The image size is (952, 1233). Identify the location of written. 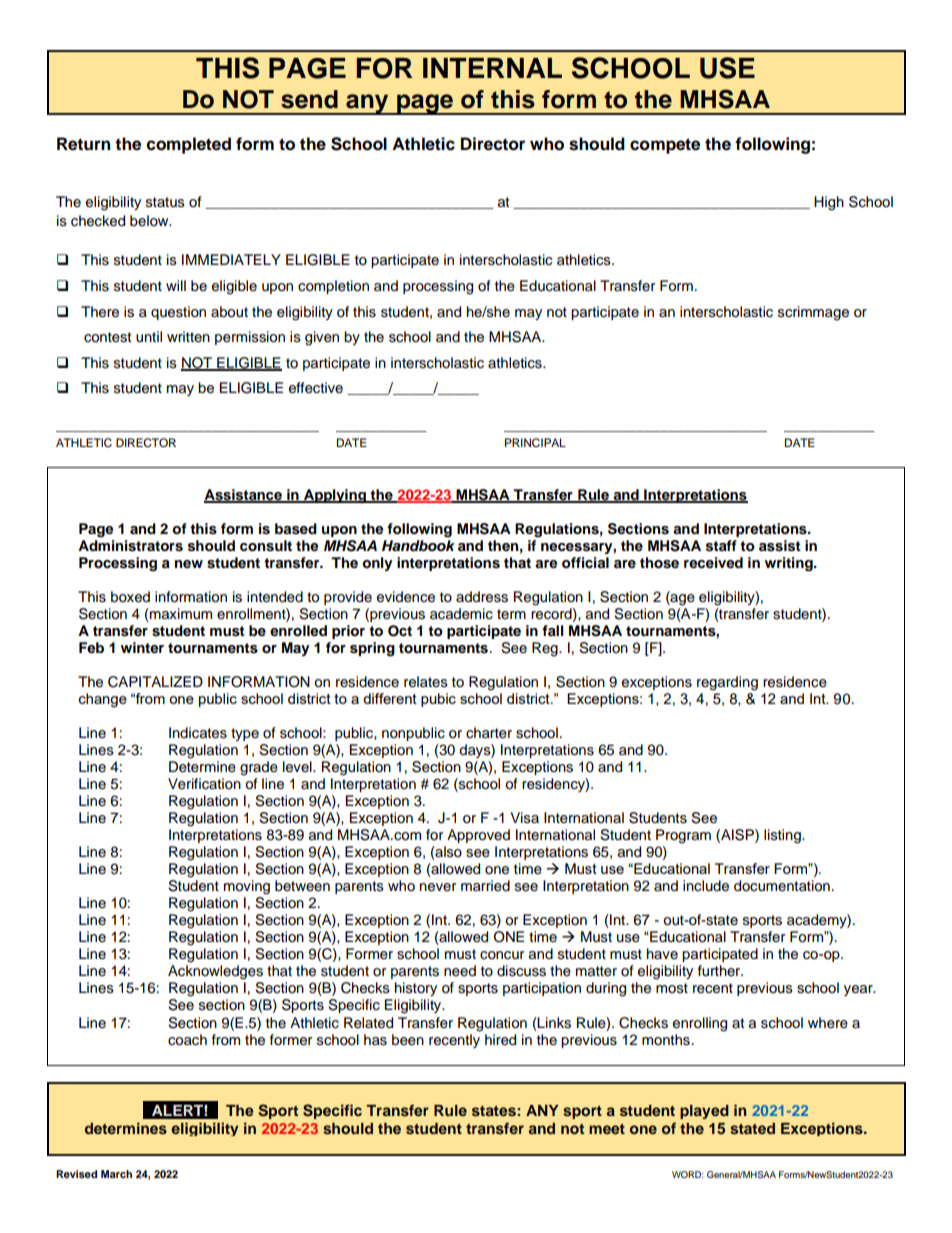
(188, 336).
